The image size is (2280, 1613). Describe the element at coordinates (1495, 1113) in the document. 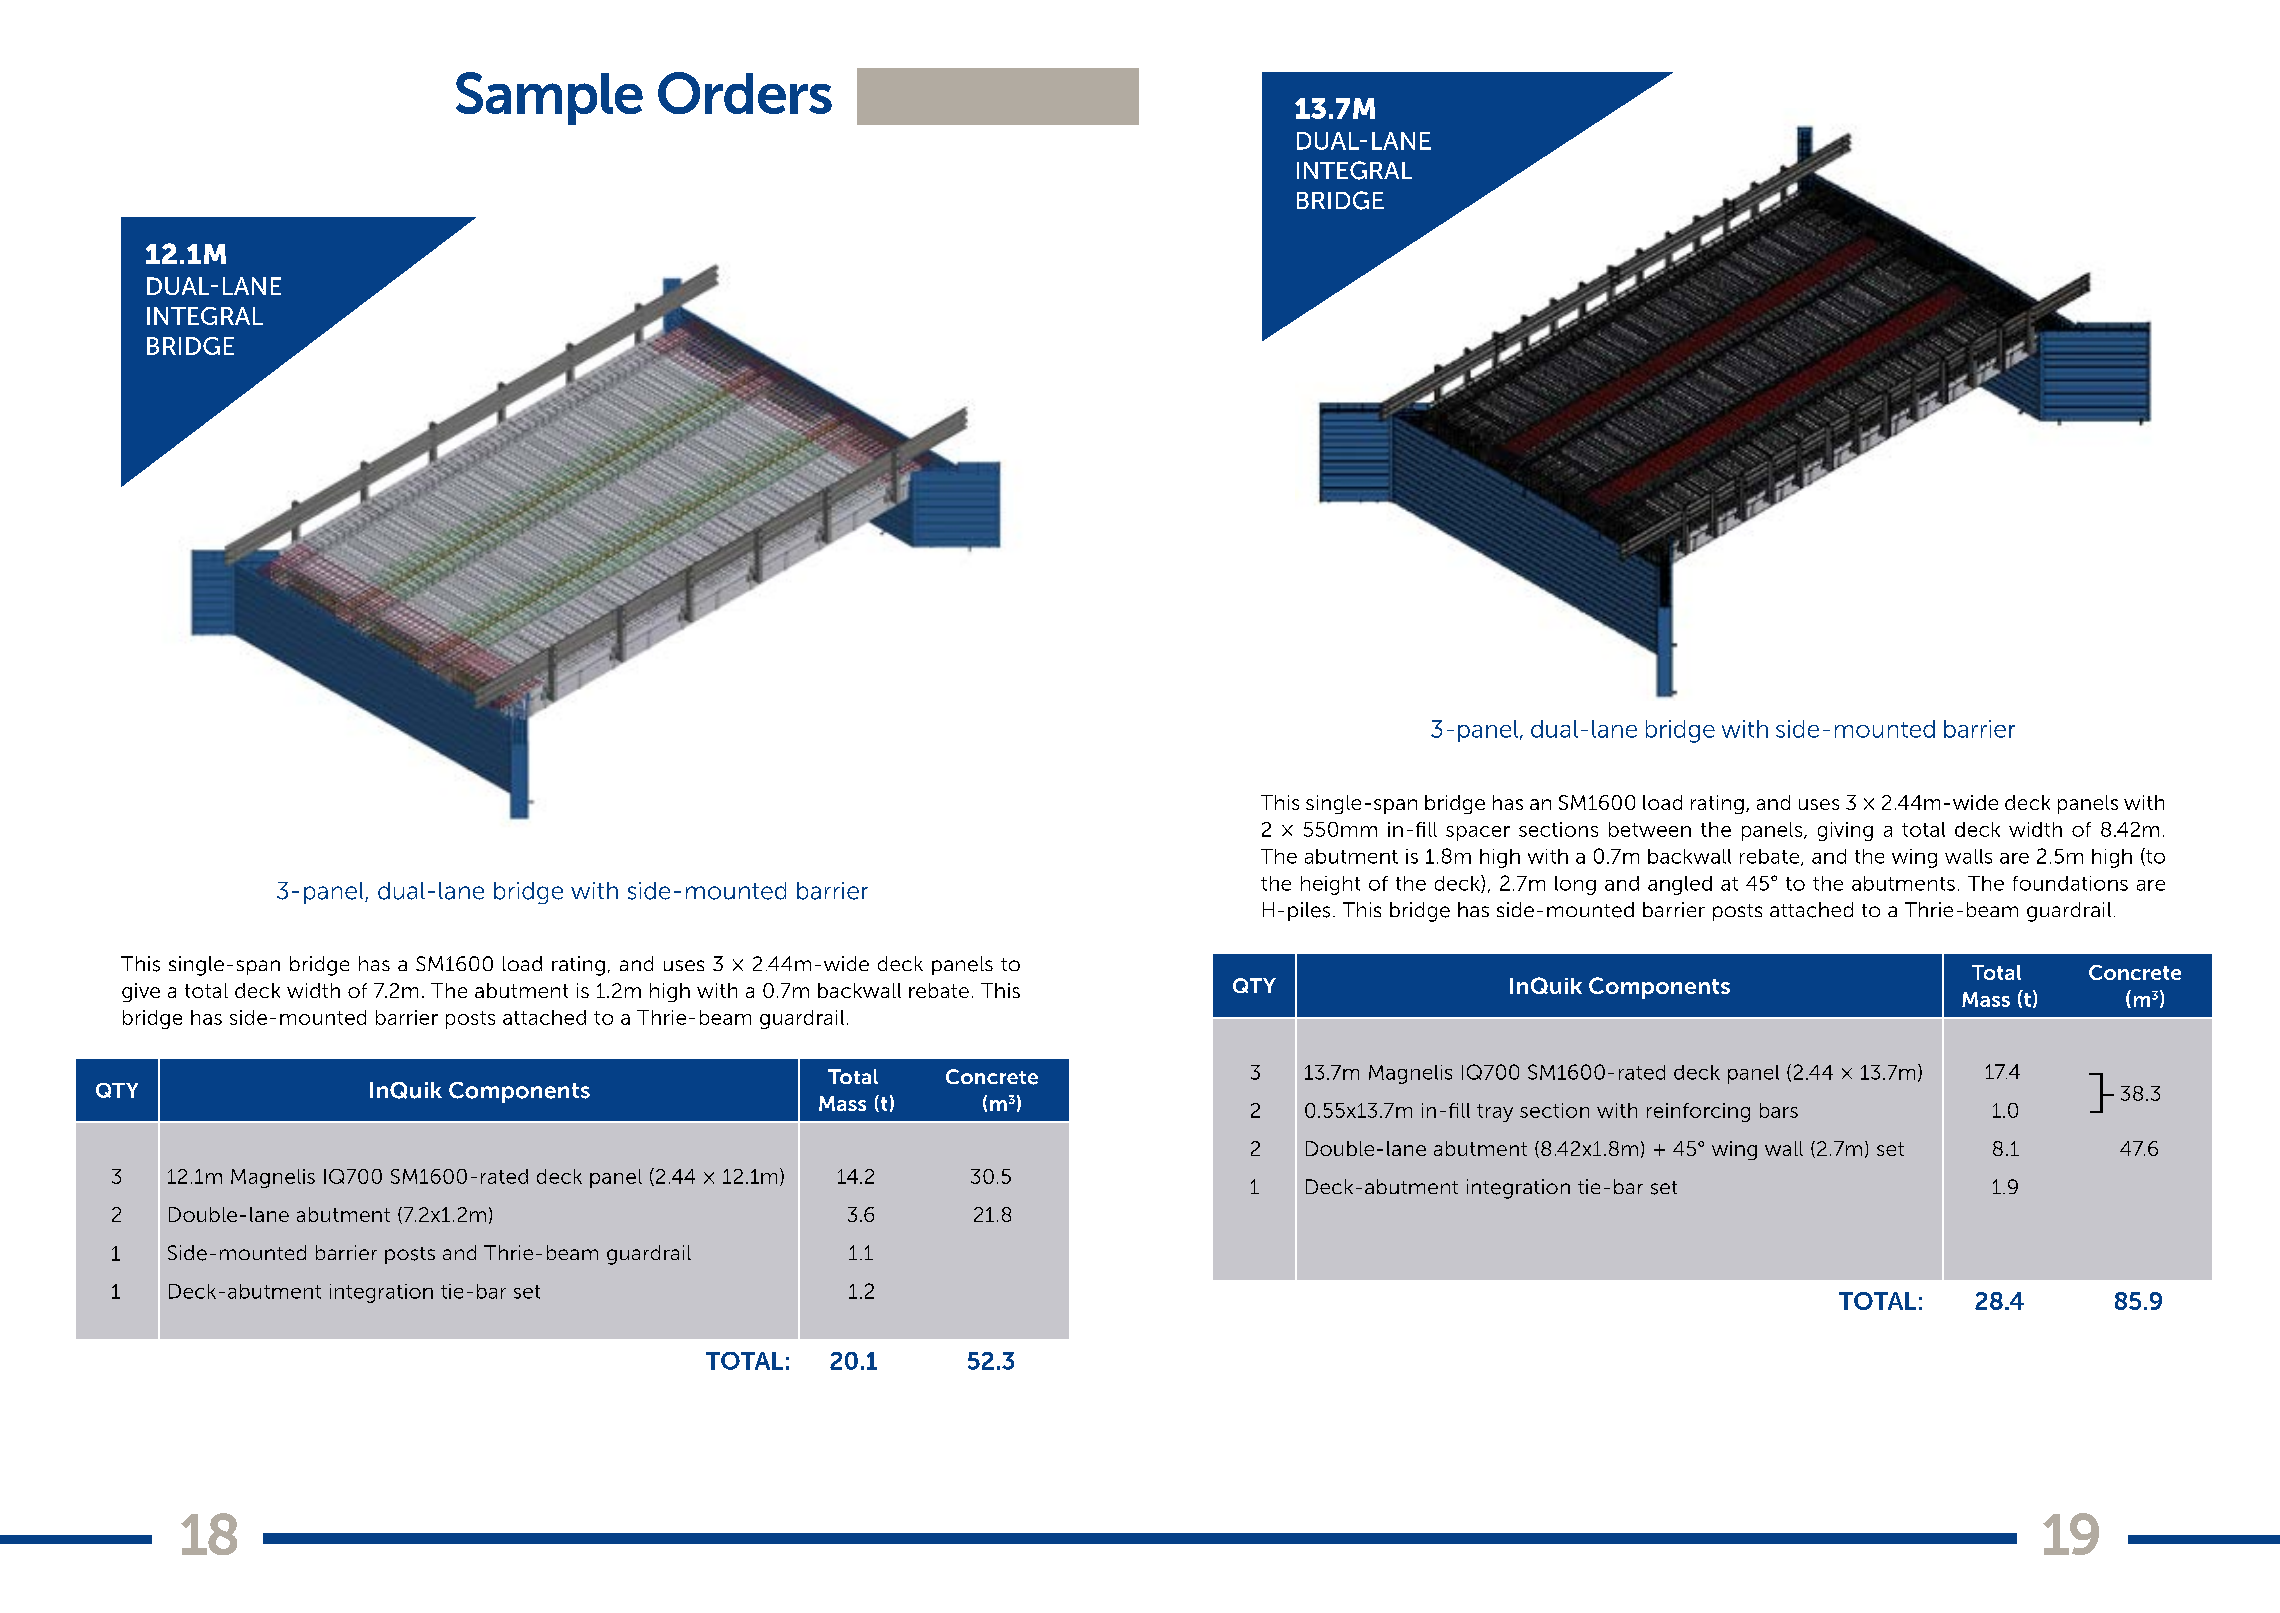

I see `tray` at that location.
